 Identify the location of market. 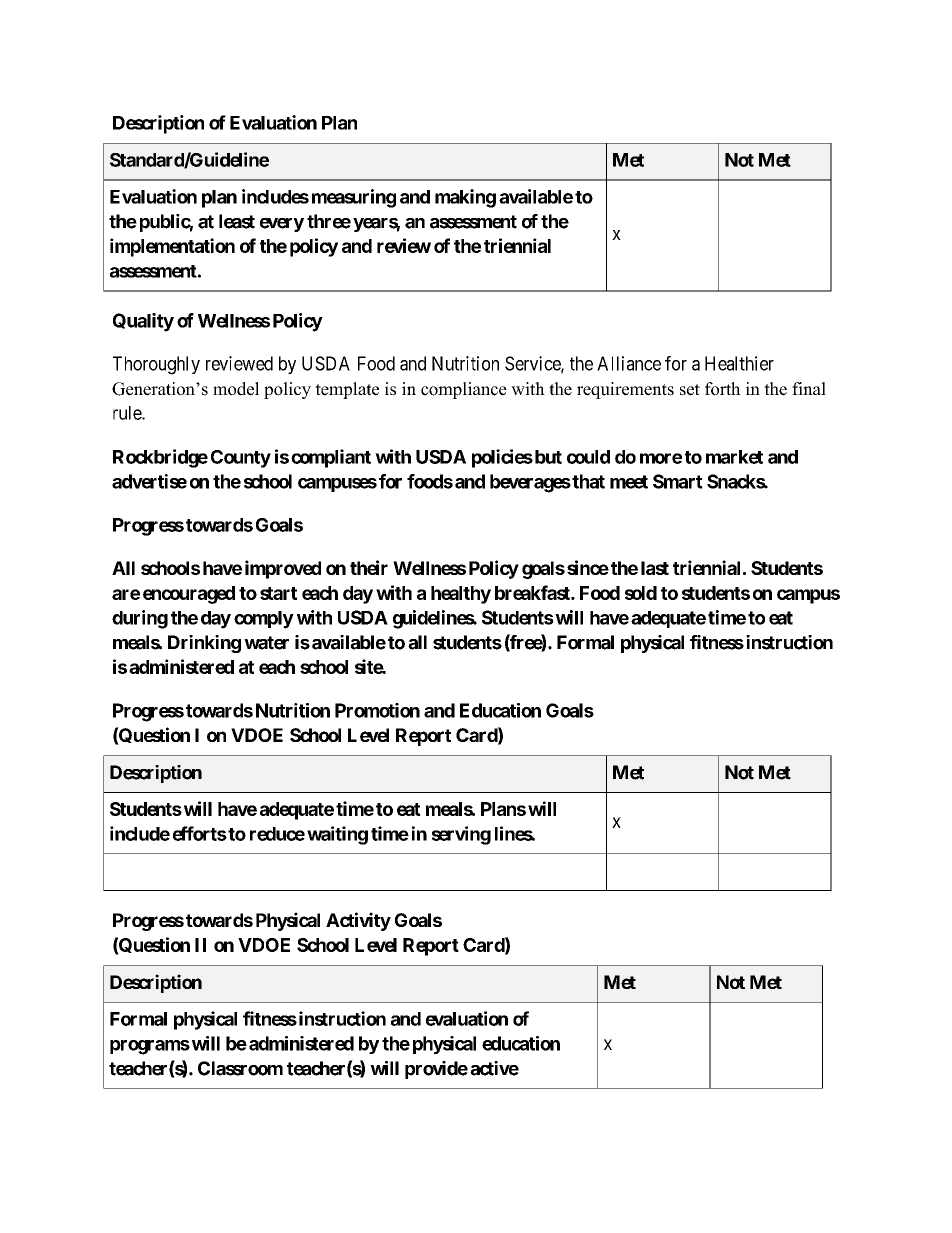
(734, 457).
